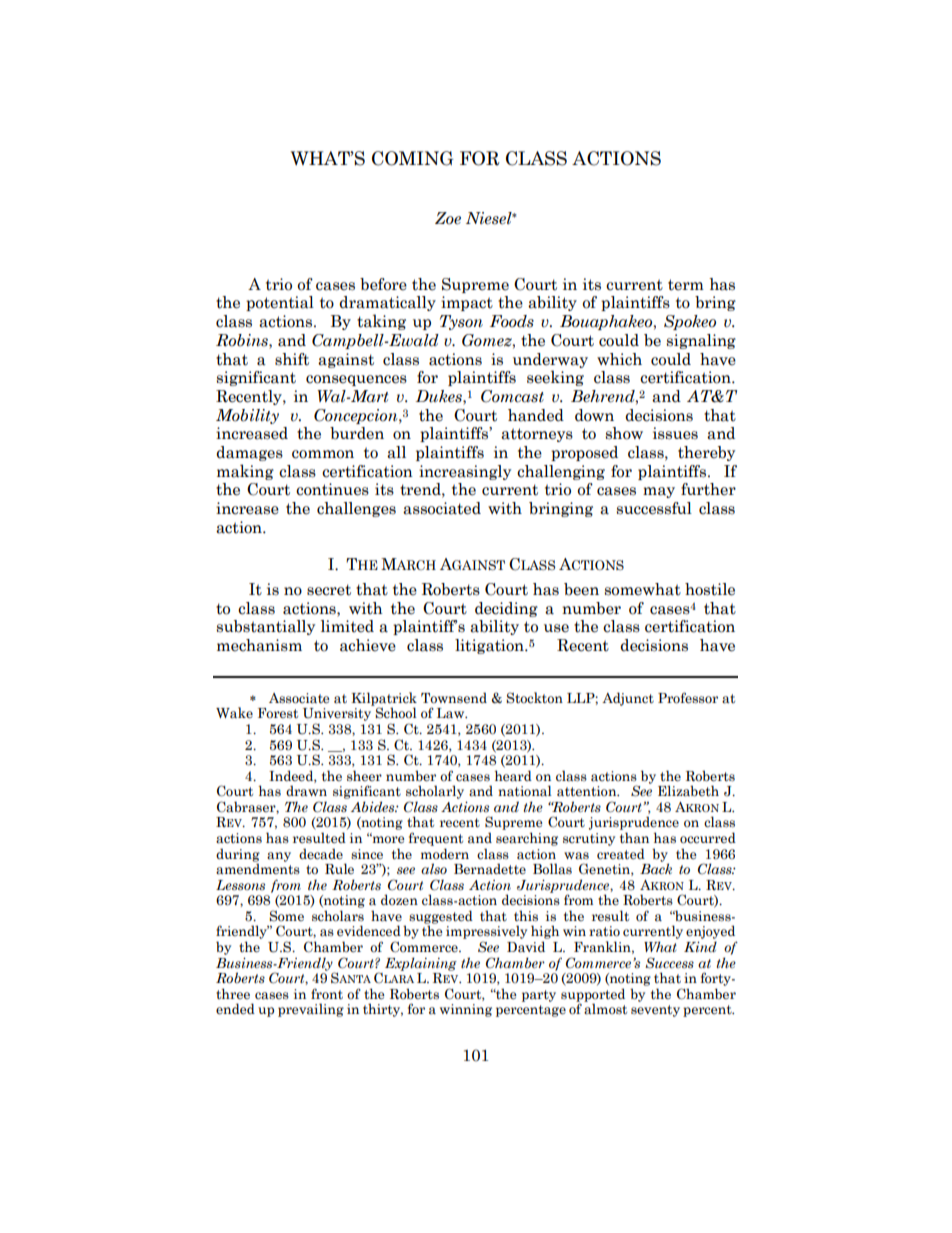 This screenshot has height=1233, width=952. What do you see at coordinates (452, 713) in the screenshot?
I see `Law` at bounding box center [452, 713].
